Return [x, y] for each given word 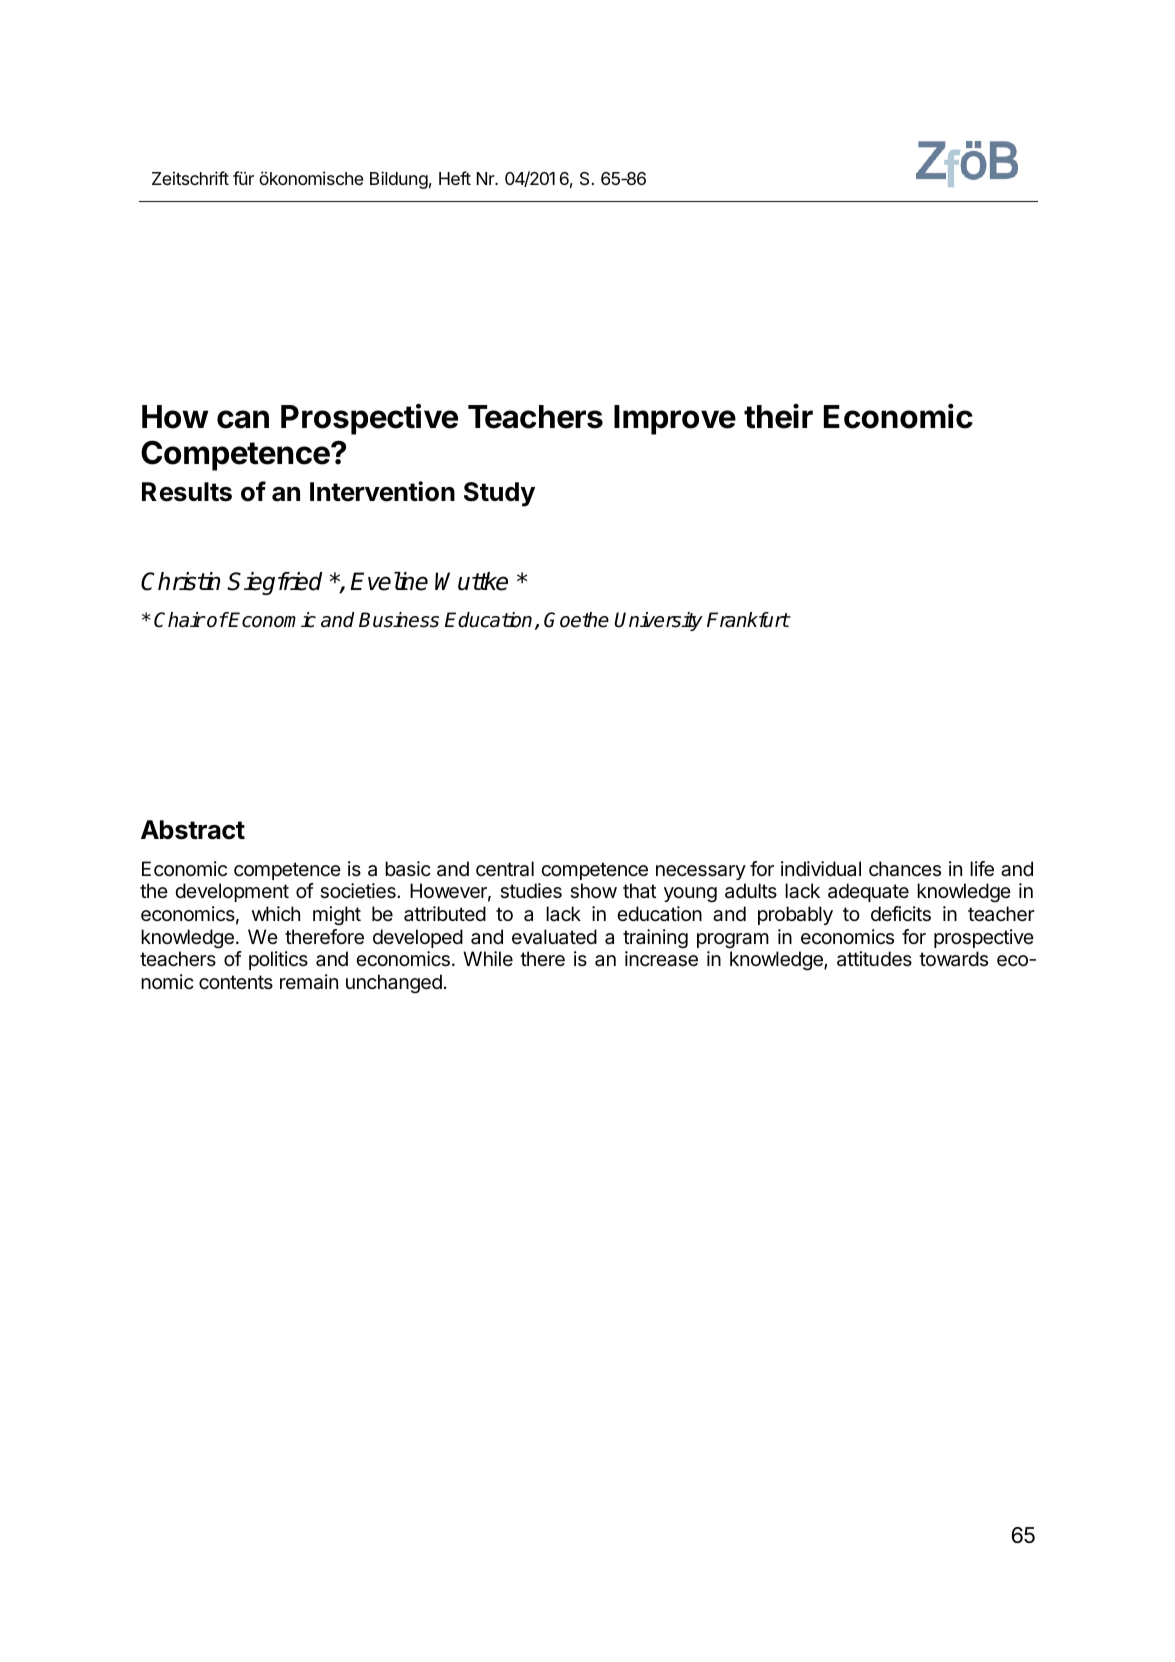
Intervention [382, 491]
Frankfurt [748, 620]
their [778, 416]
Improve [675, 420]
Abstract [193, 830]
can [243, 419]
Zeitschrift [190, 178]
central [505, 869]
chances [905, 869]
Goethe [576, 620]
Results [187, 492]
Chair [179, 620]
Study [499, 494]
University [658, 621]
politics [278, 960]
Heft [455, 178]
